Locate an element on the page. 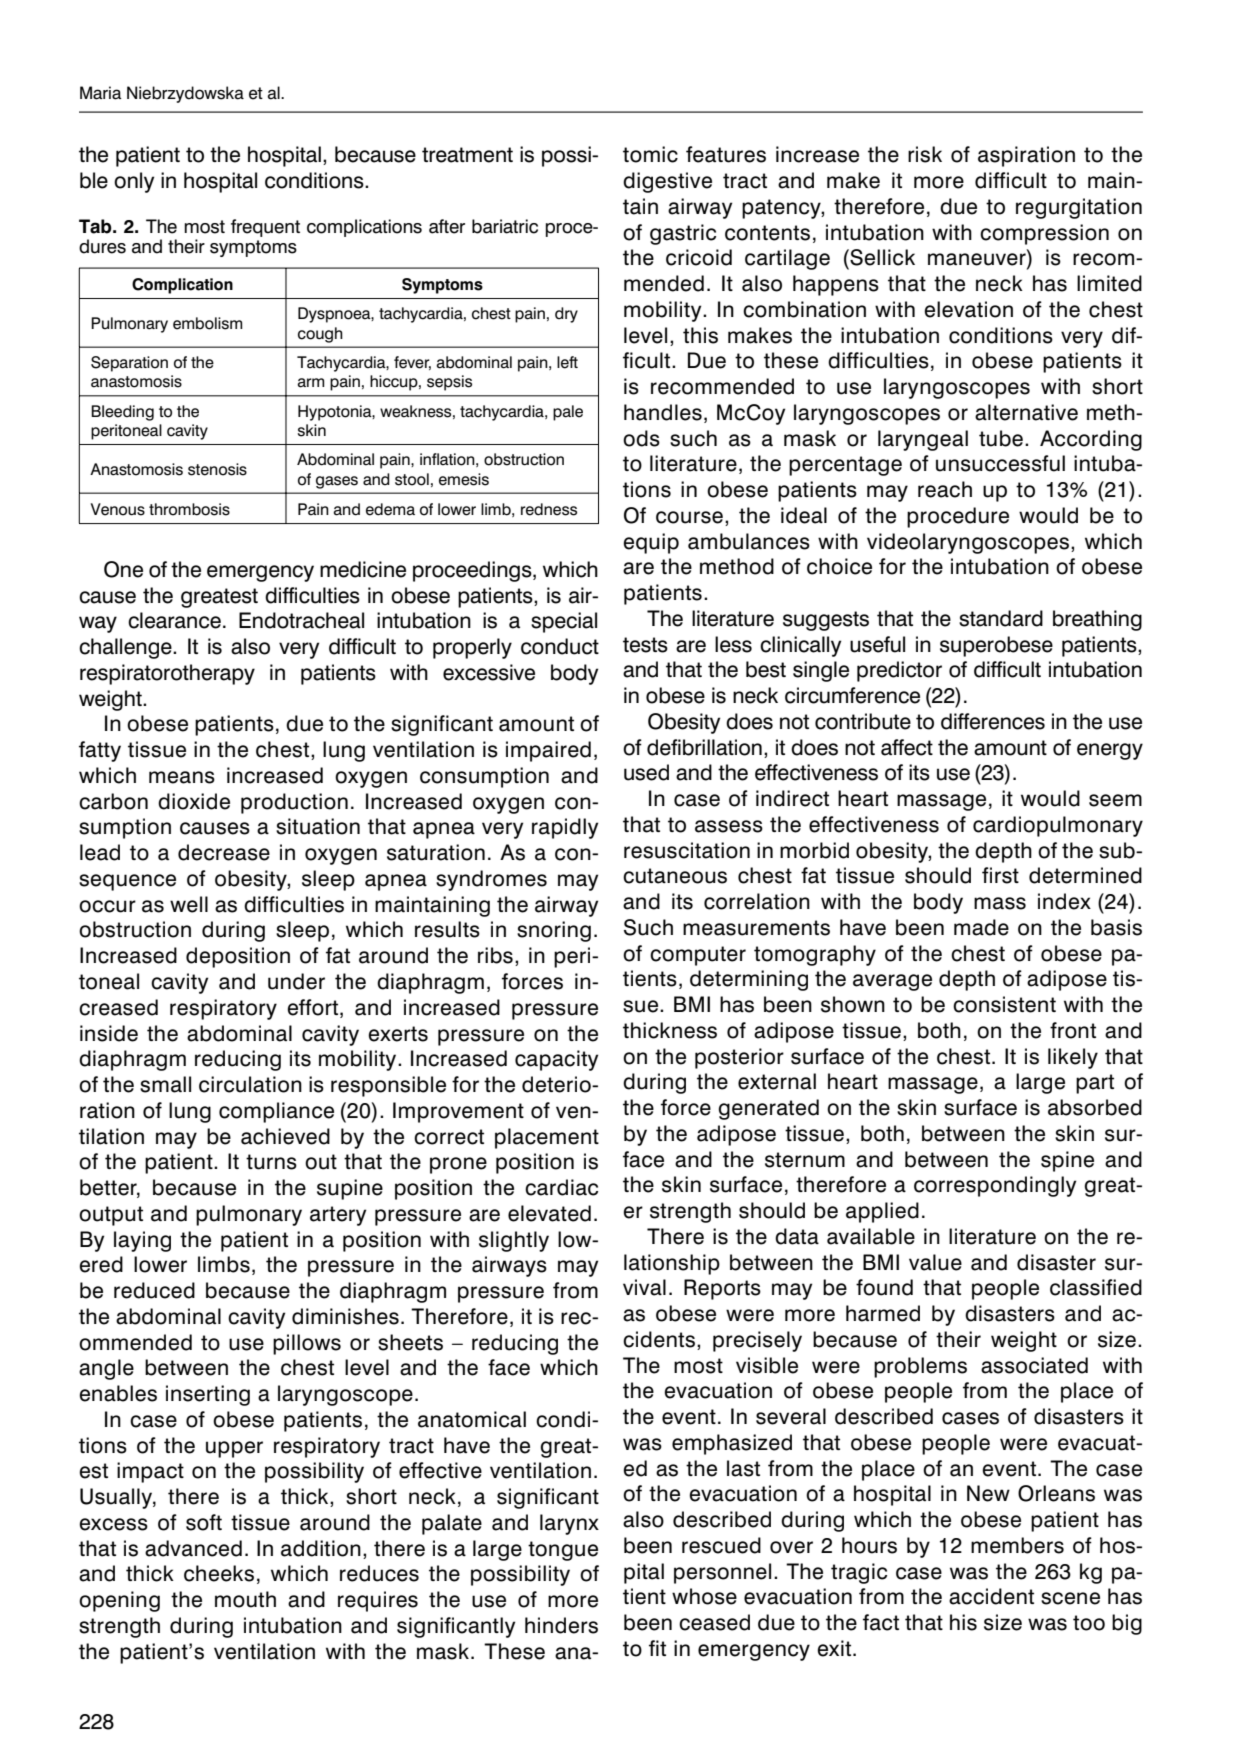 This page has width=1246, height=1764. digestive is located at coordinates (667, 182).
